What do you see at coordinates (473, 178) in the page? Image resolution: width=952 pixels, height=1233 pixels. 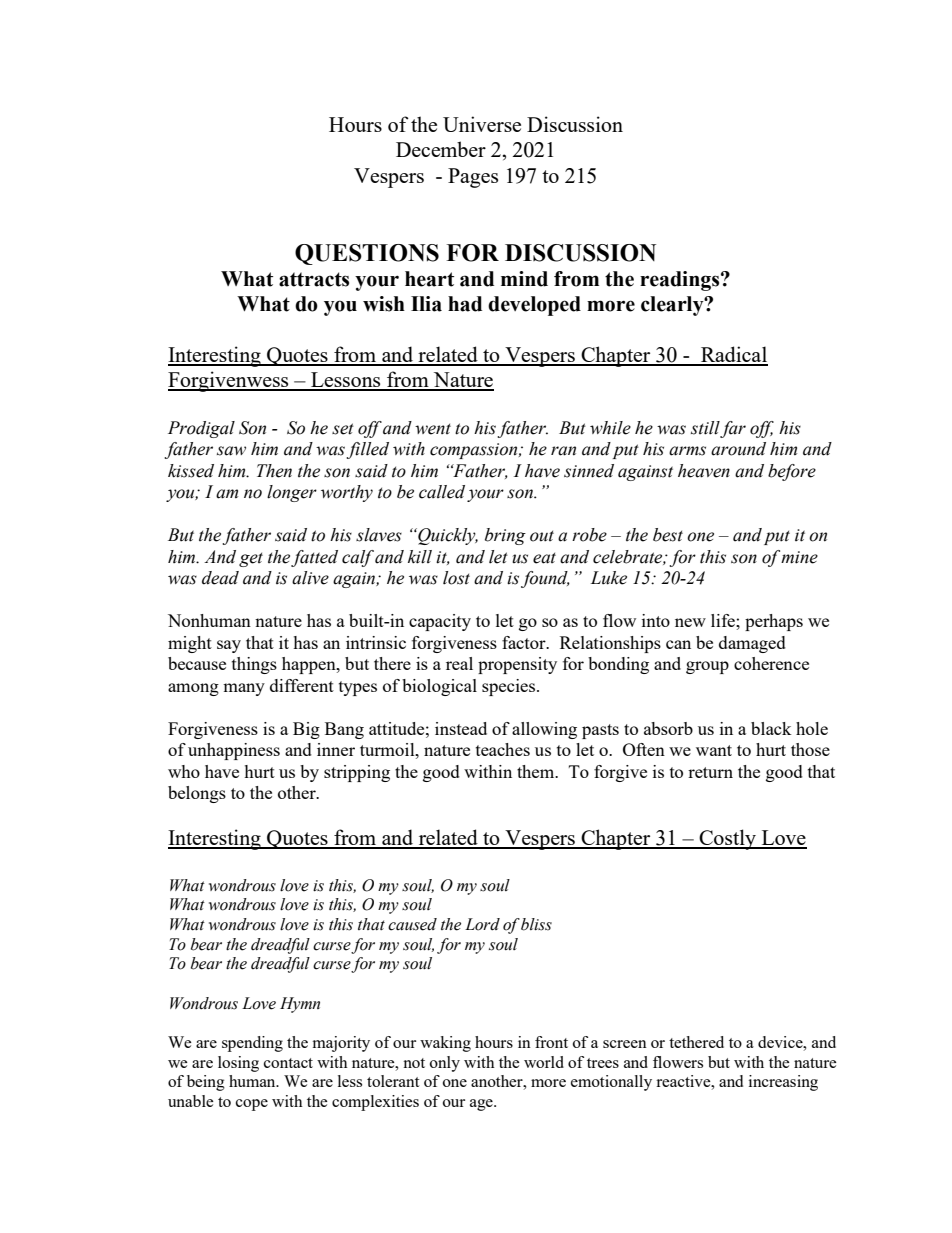 I see `Pages` at bounding box center [473, 178].
